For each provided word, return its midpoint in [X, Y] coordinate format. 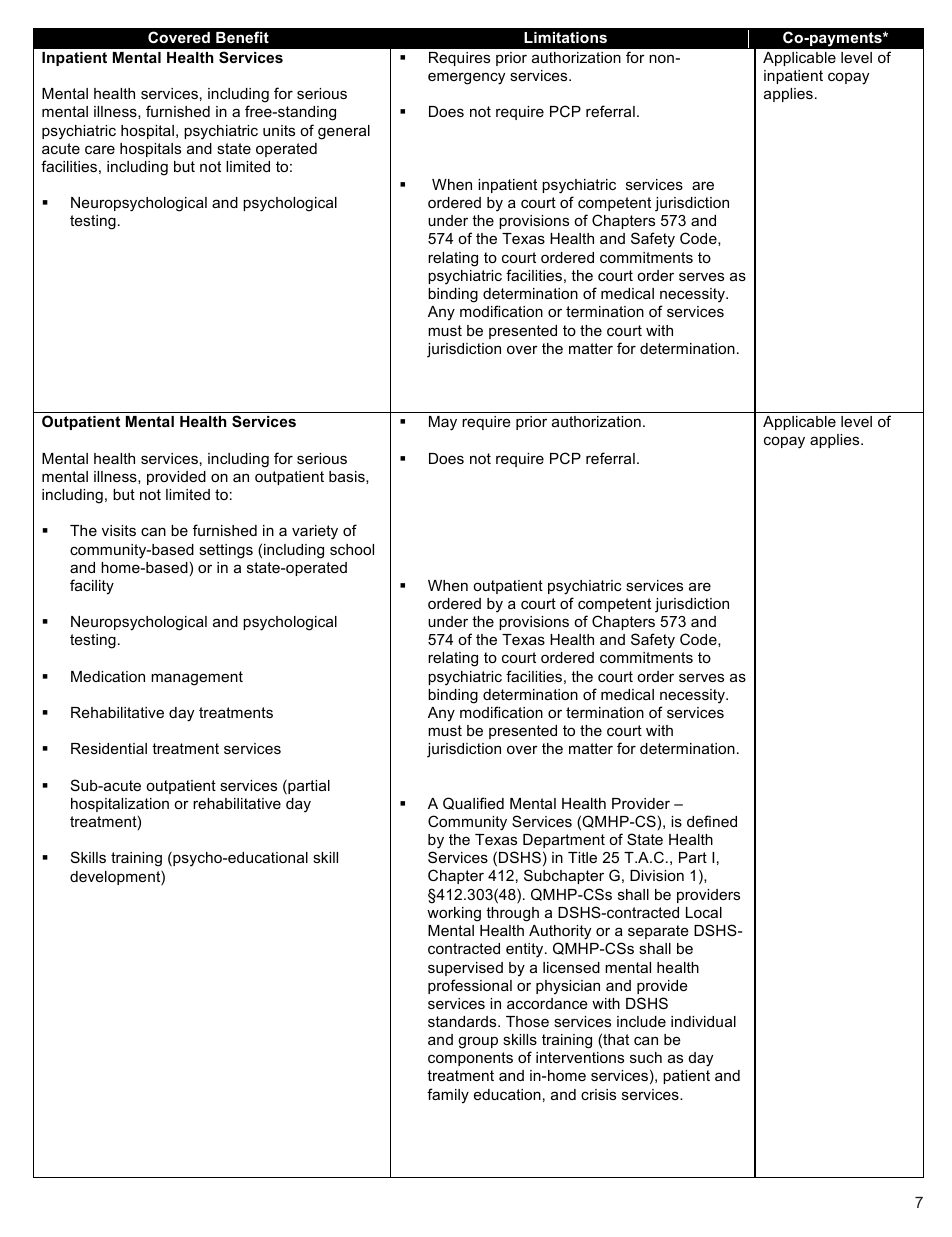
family [448, 1096]
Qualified [473, 803]
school [352, 549]
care [100, 149]
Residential [109, 748]
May [443, 423]
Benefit [242, 37]
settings [226, 551]
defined [712, 821]
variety [315, 532]
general [344, 132]
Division [657, 875]
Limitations [565, 37]
